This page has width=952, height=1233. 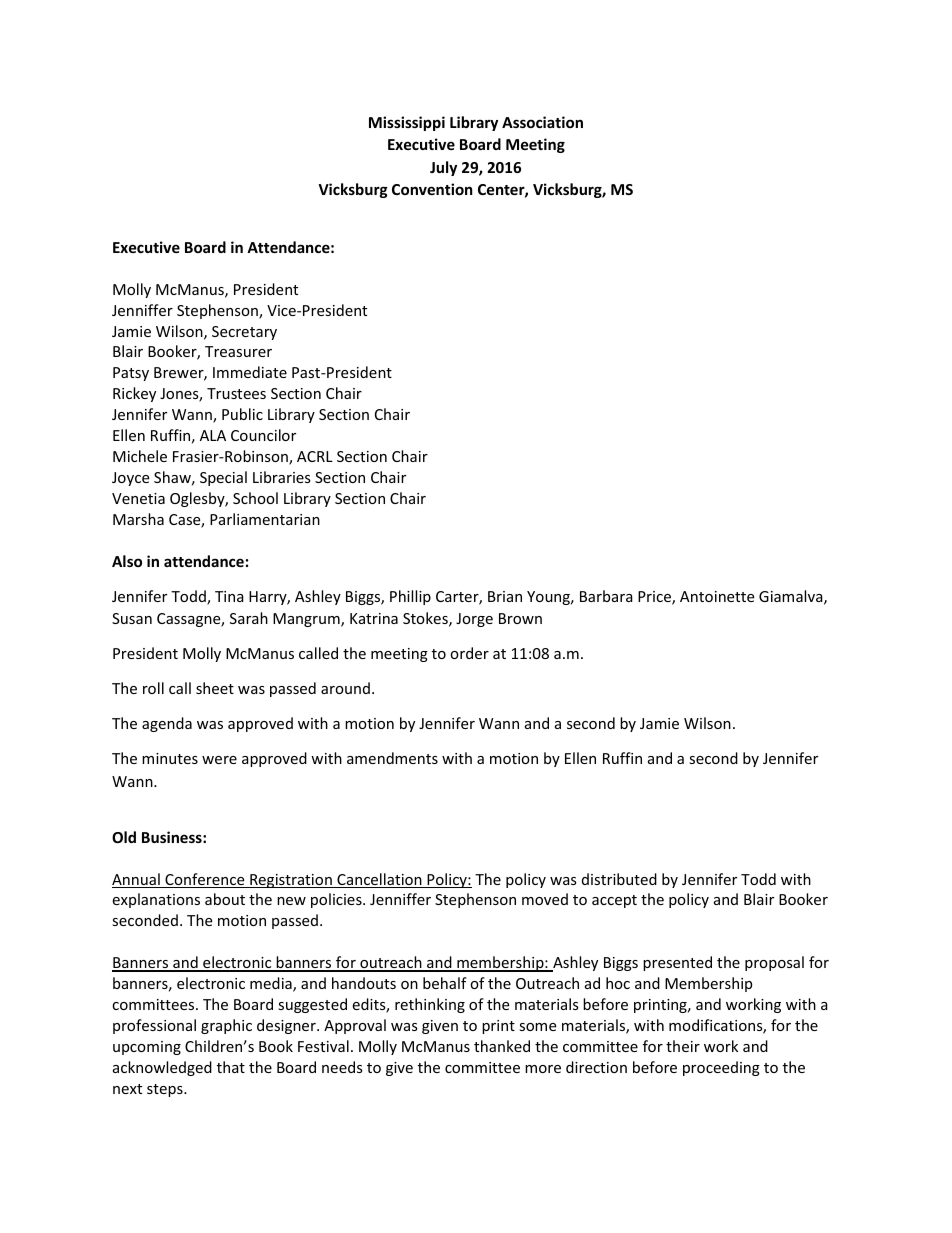 I want to click on ALA, so click(x=213, y=435).
